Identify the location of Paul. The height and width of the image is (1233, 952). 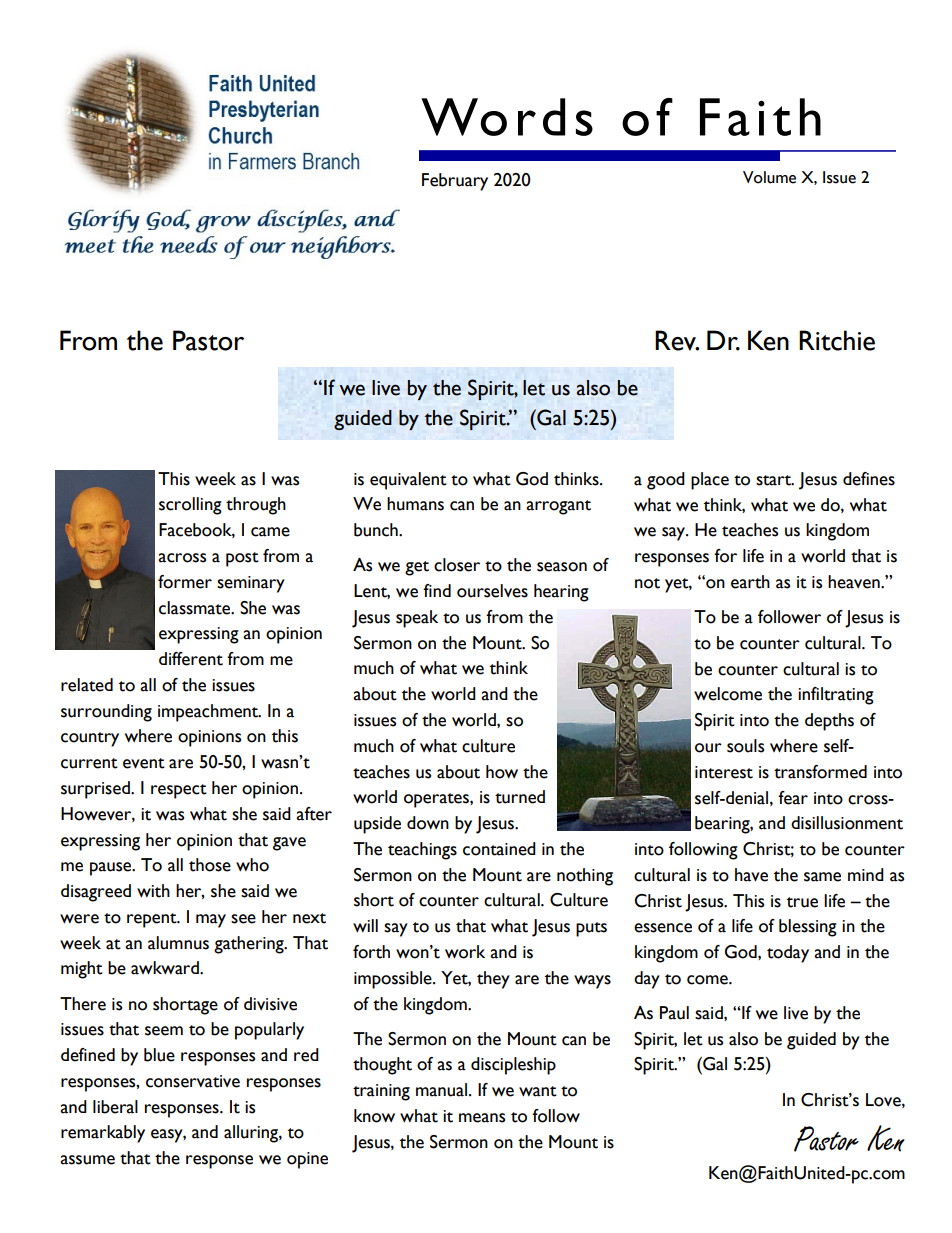
(674, 1013).
